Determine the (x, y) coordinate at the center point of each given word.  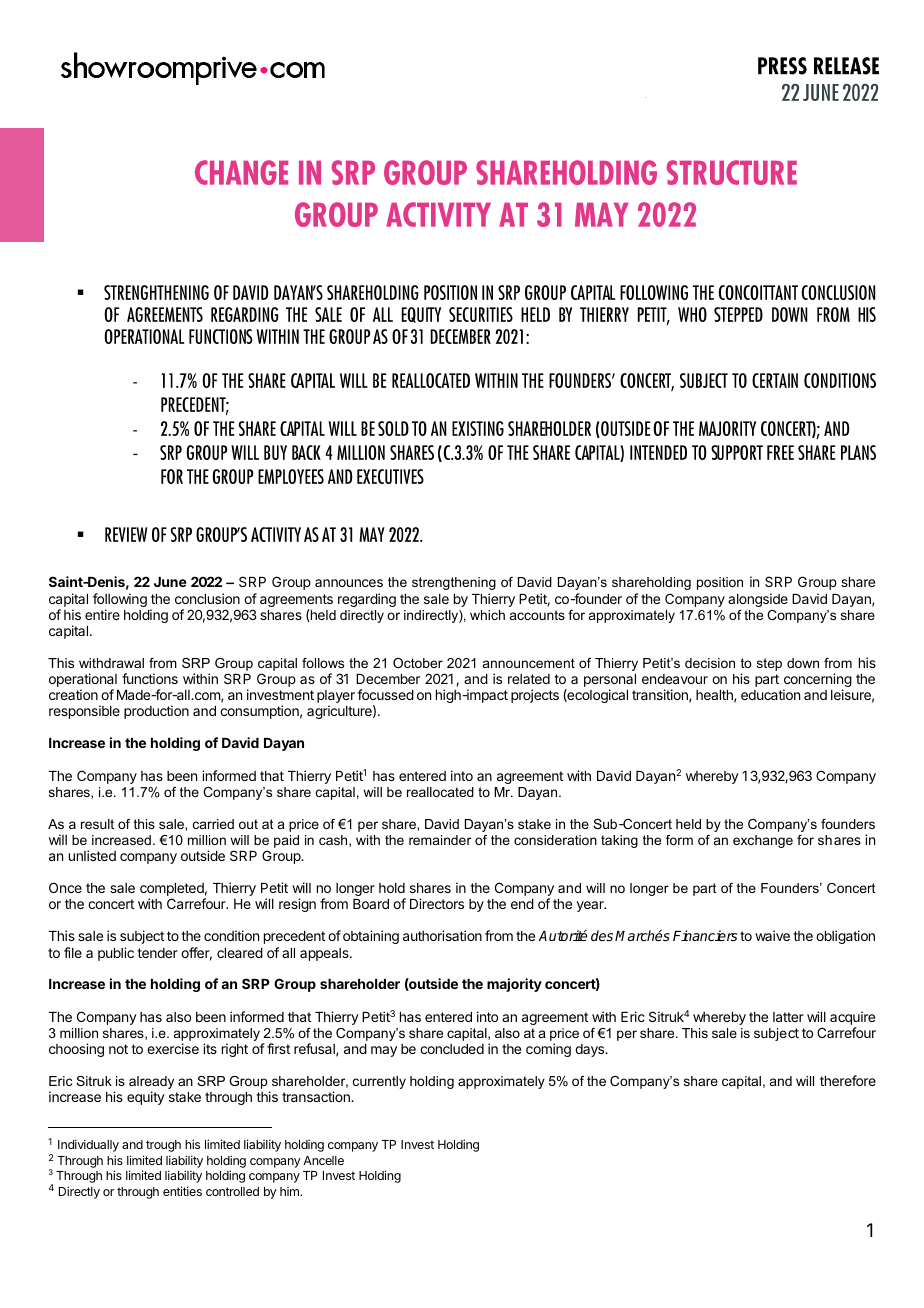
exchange (763, 841)
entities (182, 1191)
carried (213, 824)
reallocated (440, 792)
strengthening (454, 583)
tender (157, 953)
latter (788, 1017)
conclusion (207, 598)
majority (514, 985)
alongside (758, 600)
